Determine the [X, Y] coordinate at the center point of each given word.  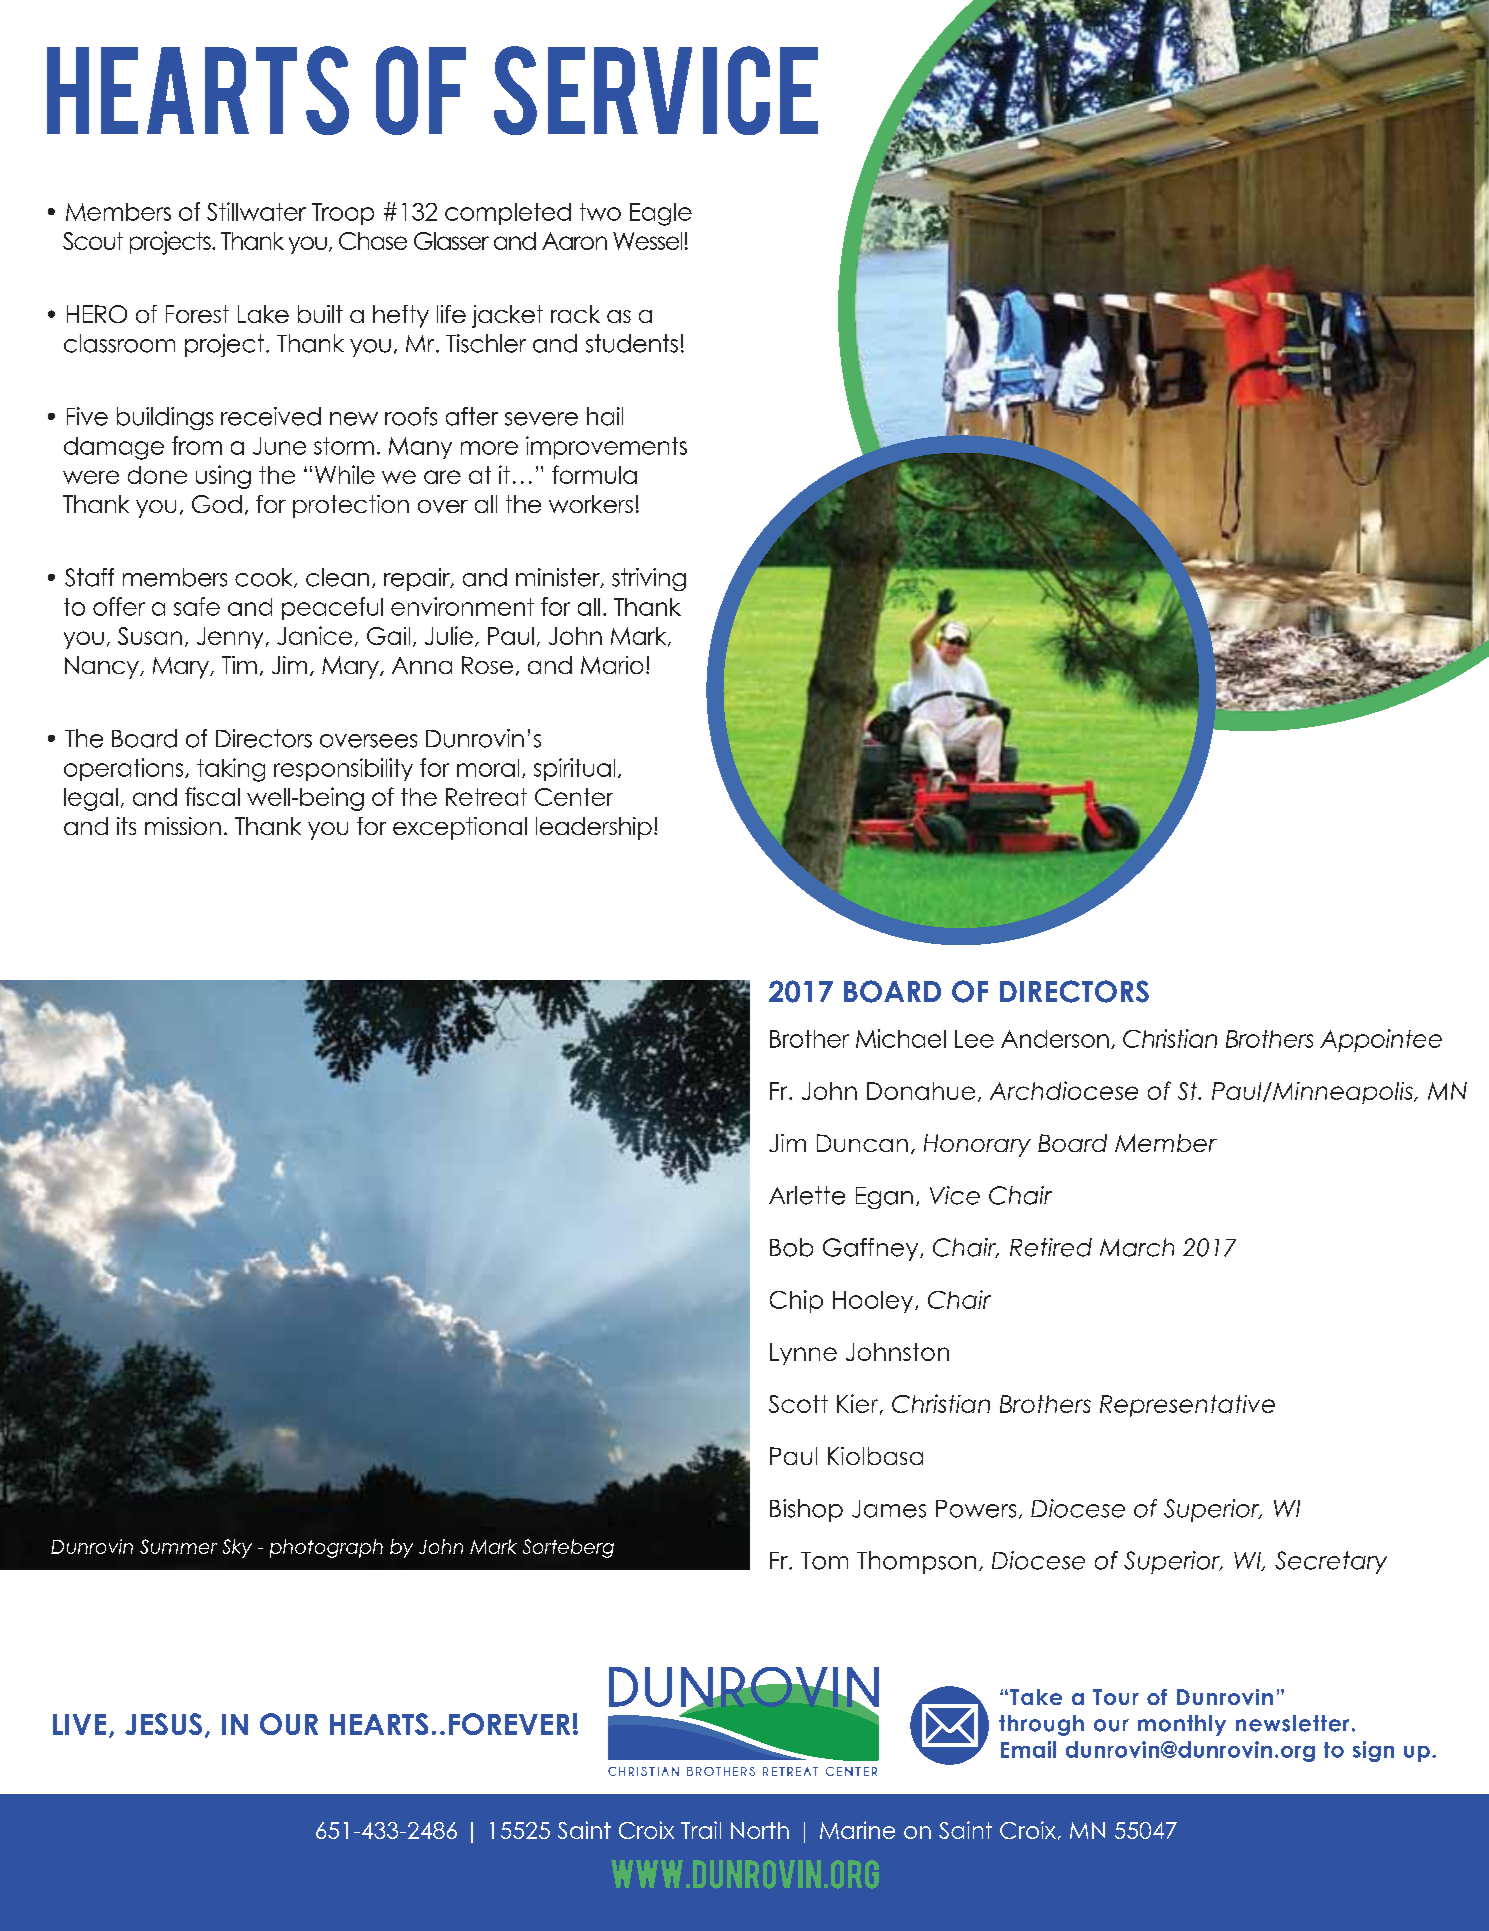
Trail [701, 1830]
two [600, 212]
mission [183, 826]
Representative [1187, 1406]
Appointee [1381, 1040]
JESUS [163, 1724]
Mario [612, 665]
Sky [237, 1548]
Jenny [230, 638]
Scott [798, 1404]
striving [649, 579]
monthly [1182, 1725]
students [632, 343]
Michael [901, 1038]
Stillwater [256, 211]
